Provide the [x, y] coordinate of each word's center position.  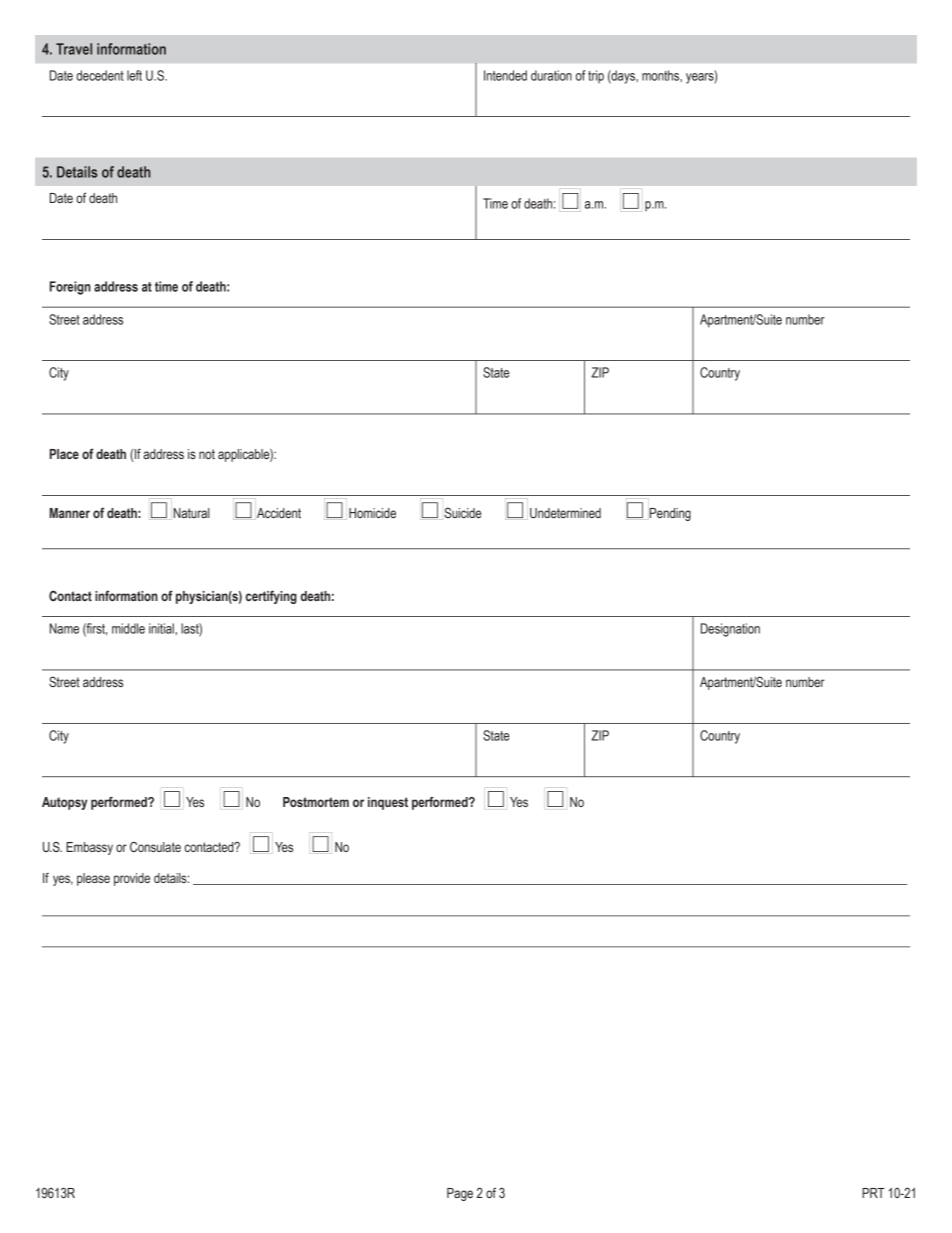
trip [596, 76]
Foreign [70, 288]
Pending [669, 514]
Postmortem [316, 802]
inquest [388, 803]
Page [460, 1194]
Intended [505, 75]
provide [132, 879]
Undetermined [565, 513]
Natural [192, 513]
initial [162, 628]
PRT [873, 1193]
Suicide [461, 513]
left [134, 75]
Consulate [155, 847]
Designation [730, 630]
